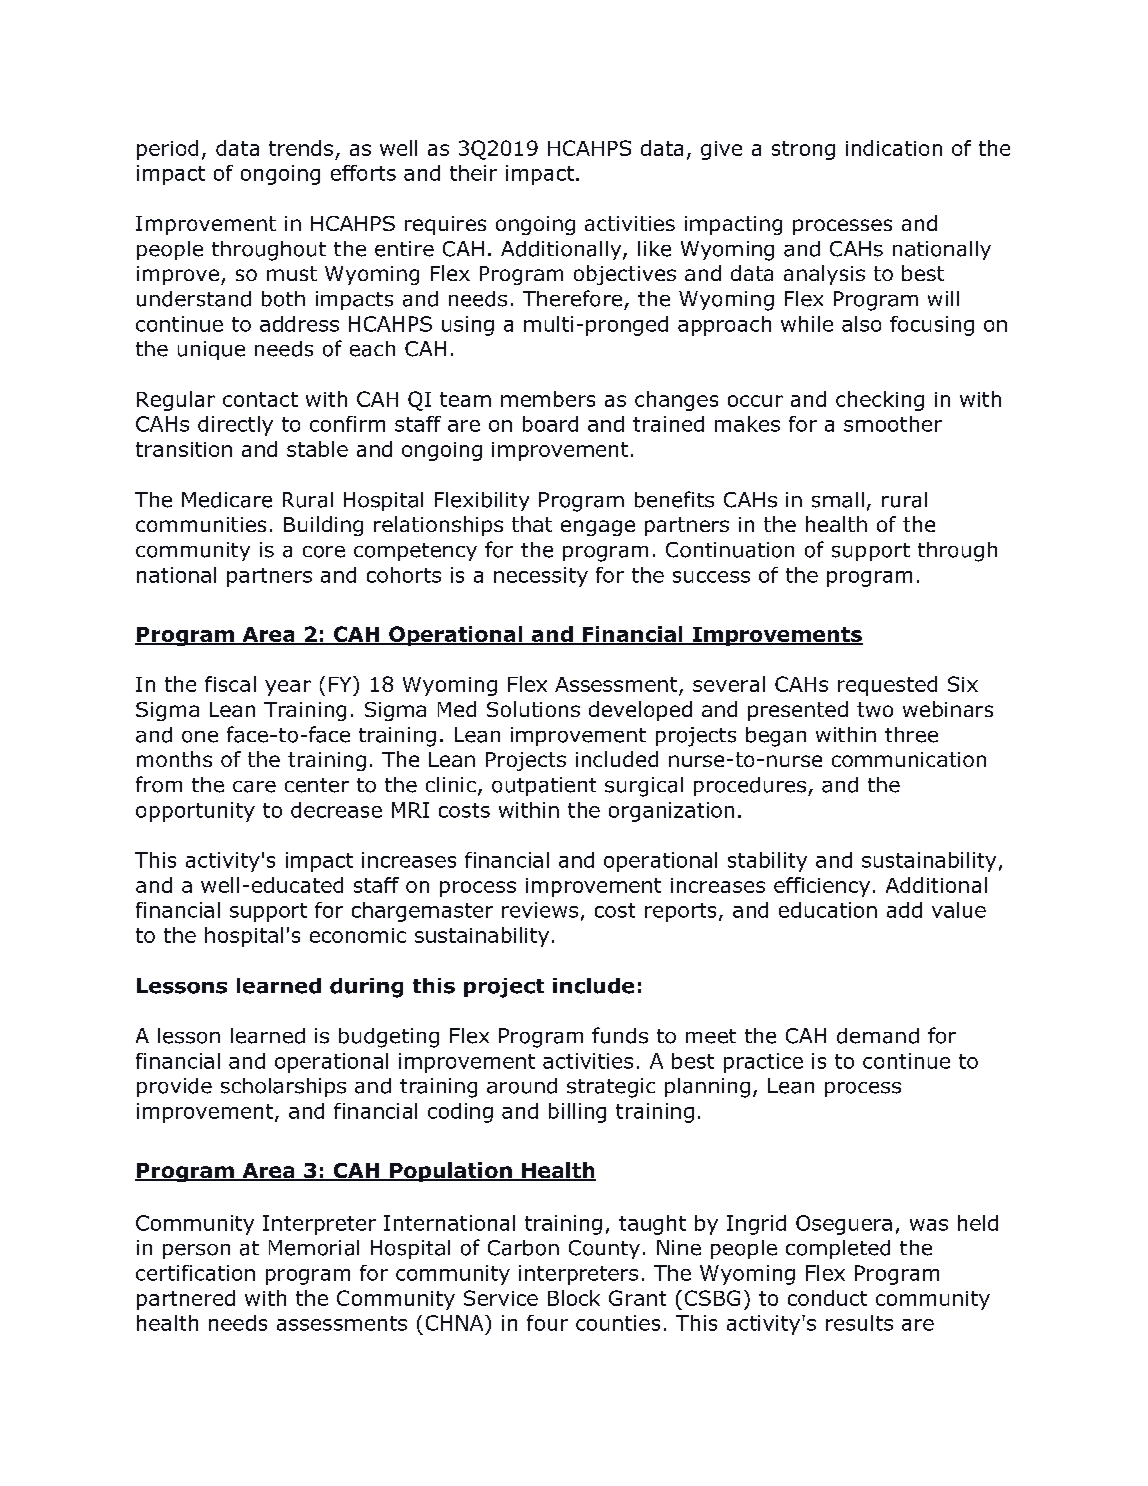 This document has height=1486, width=1148. I want to click on results, so click(859, 1323).
